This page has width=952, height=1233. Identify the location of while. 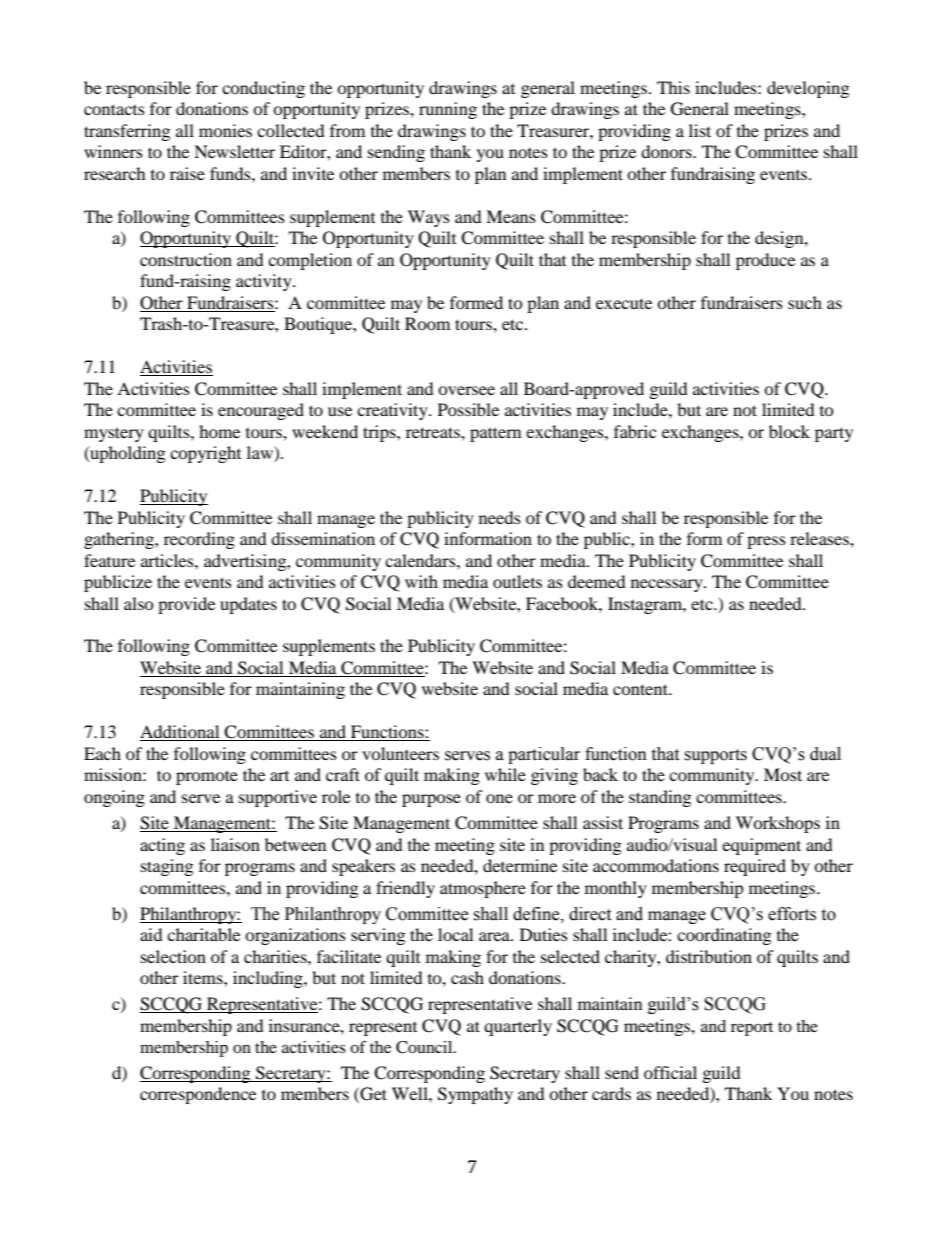
(505, 774).
